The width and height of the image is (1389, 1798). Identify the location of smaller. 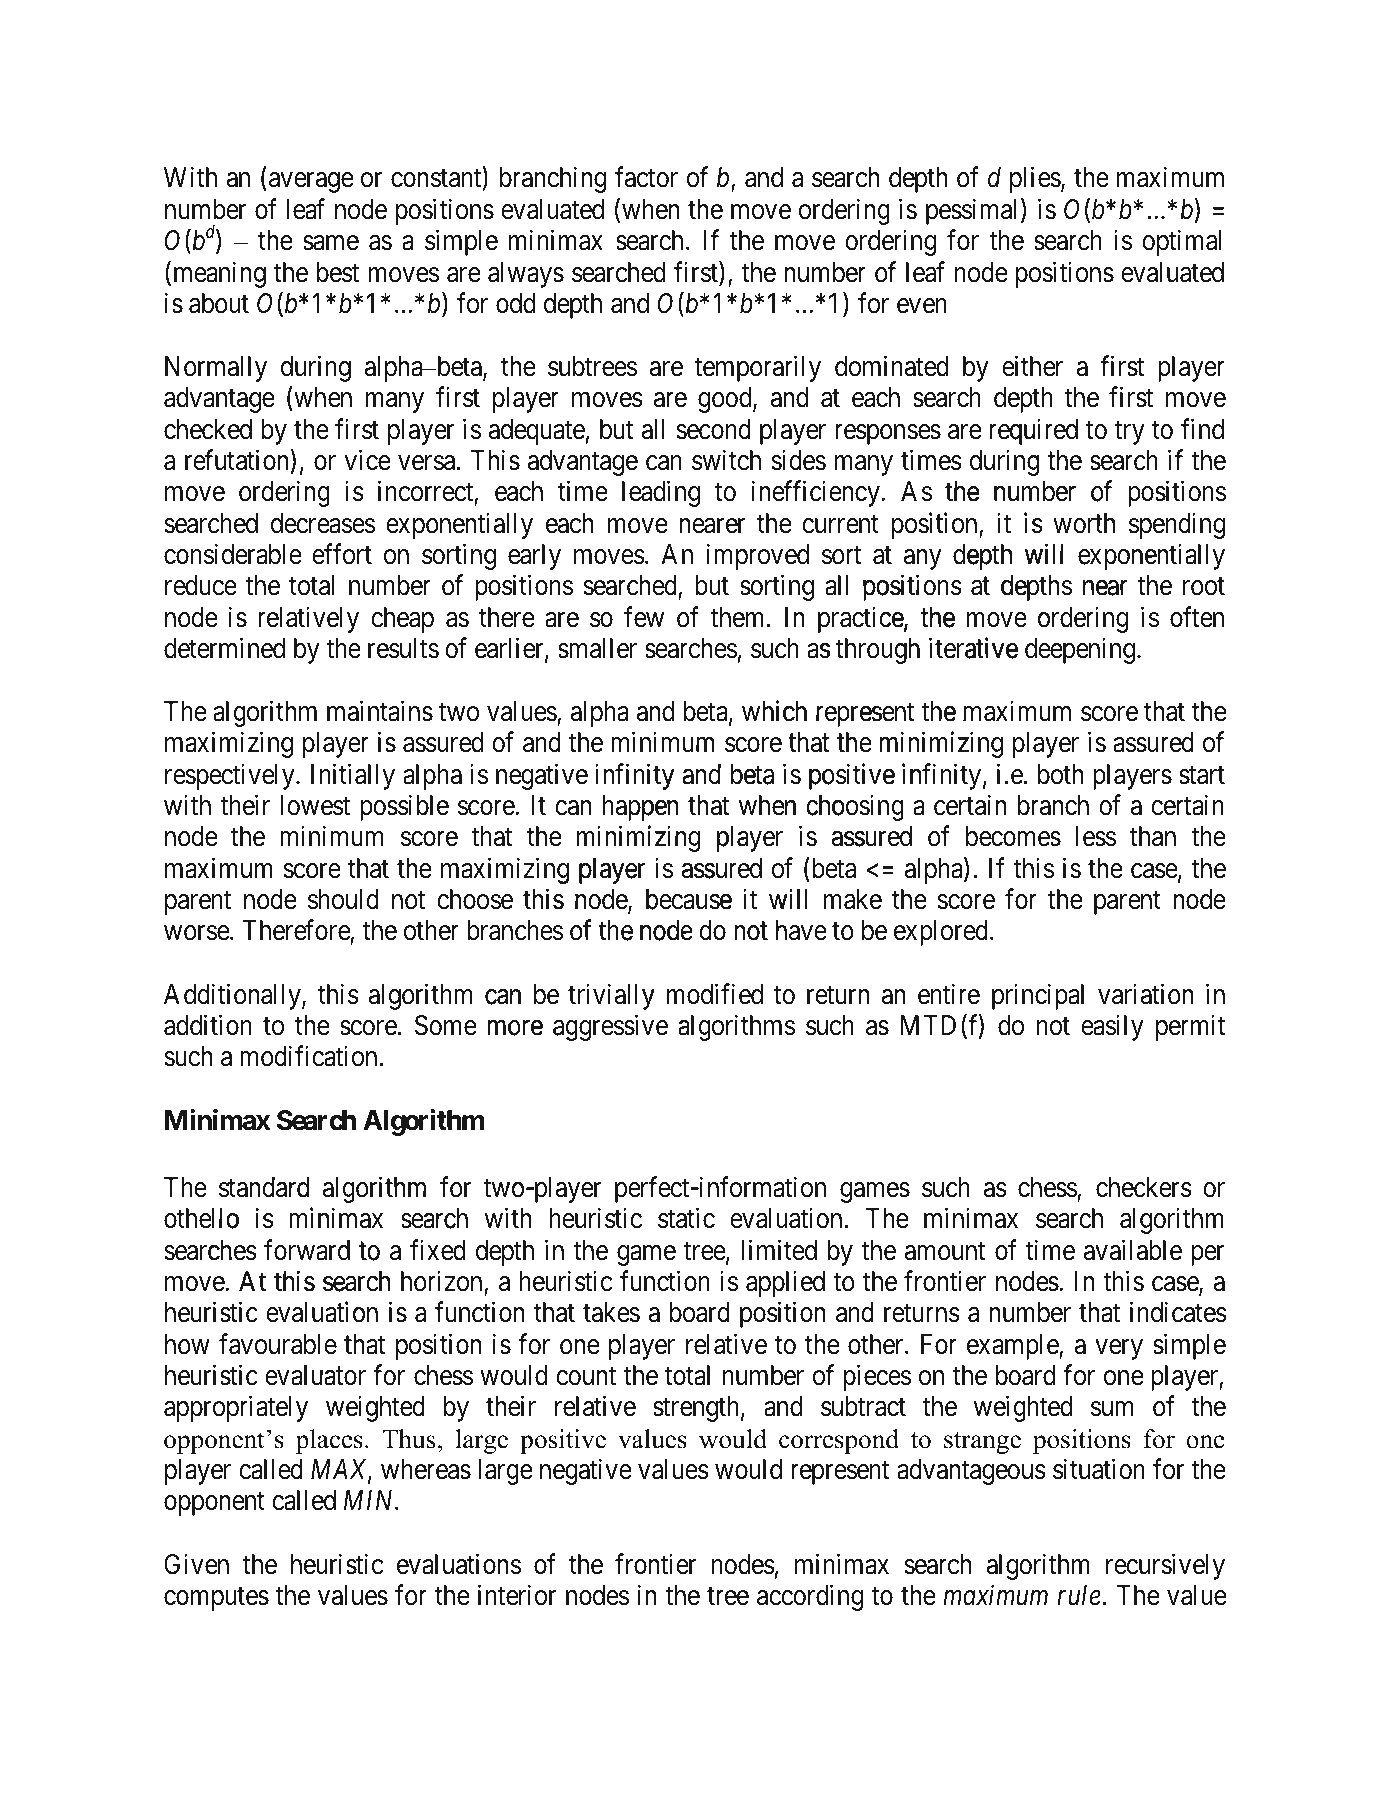
(597, 648).
